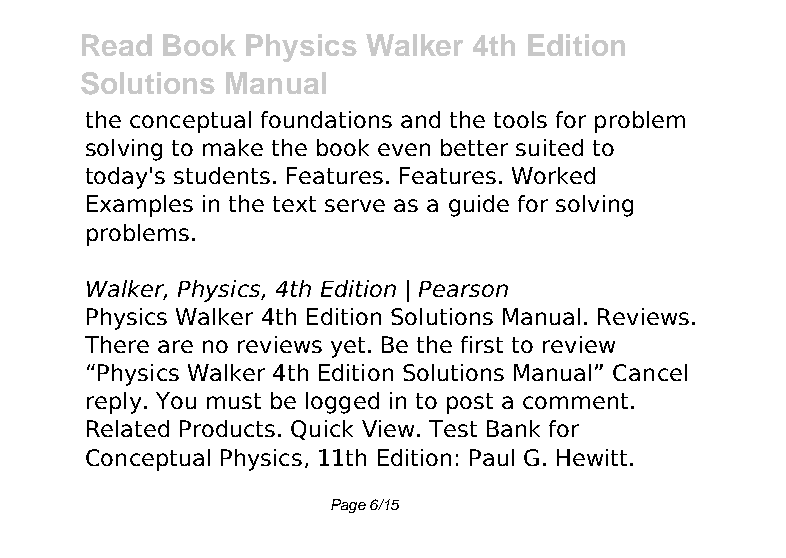 The height and width of the screenshot is (558, 786). What do you see at coordinates (575, 401) in the screenshot?
I see `comment` at bounding box center [575, 401].
